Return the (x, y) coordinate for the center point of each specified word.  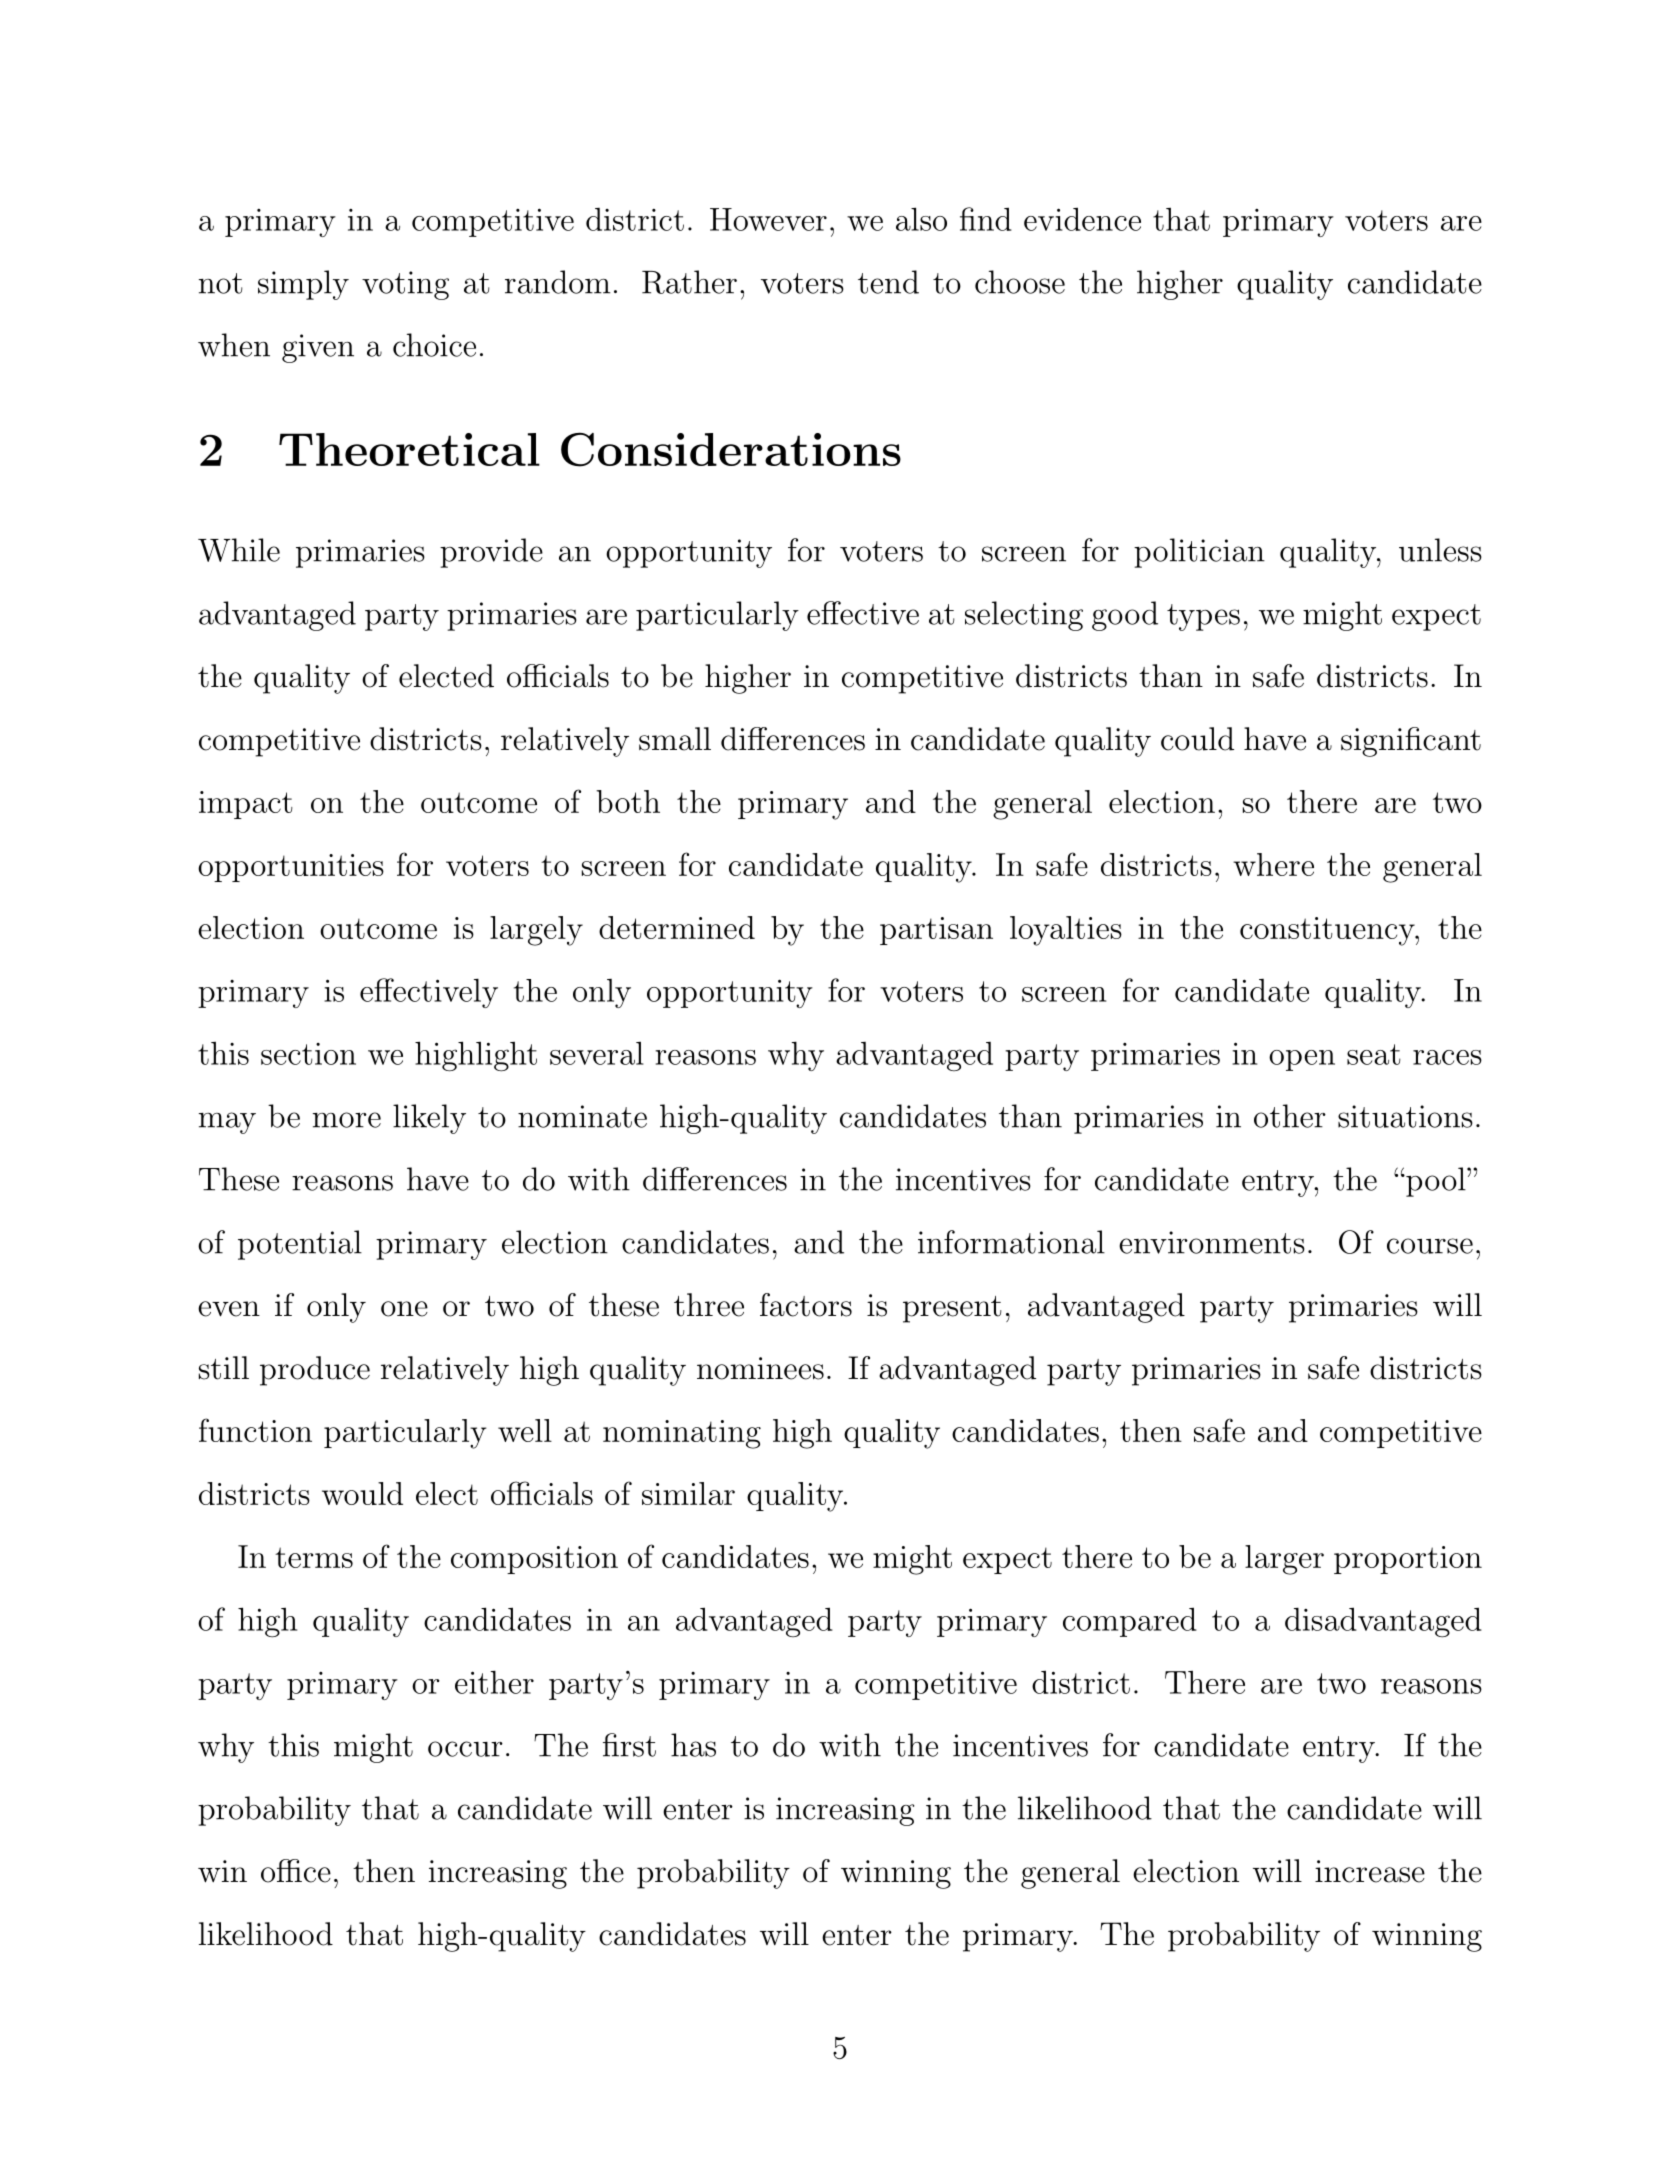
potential (300, 1245)
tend (888, 282)
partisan (936, 931)
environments (1212, 1242)
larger (1284, 1560)
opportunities (291, 868)
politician (1199, 553)
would (362, 1493)
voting (405, 285)
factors (806, 1305)
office (296, 1871)
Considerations (731, 449)
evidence (1082, 219)
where (1273, 864)
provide (491, 553)
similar (688, 1493)
